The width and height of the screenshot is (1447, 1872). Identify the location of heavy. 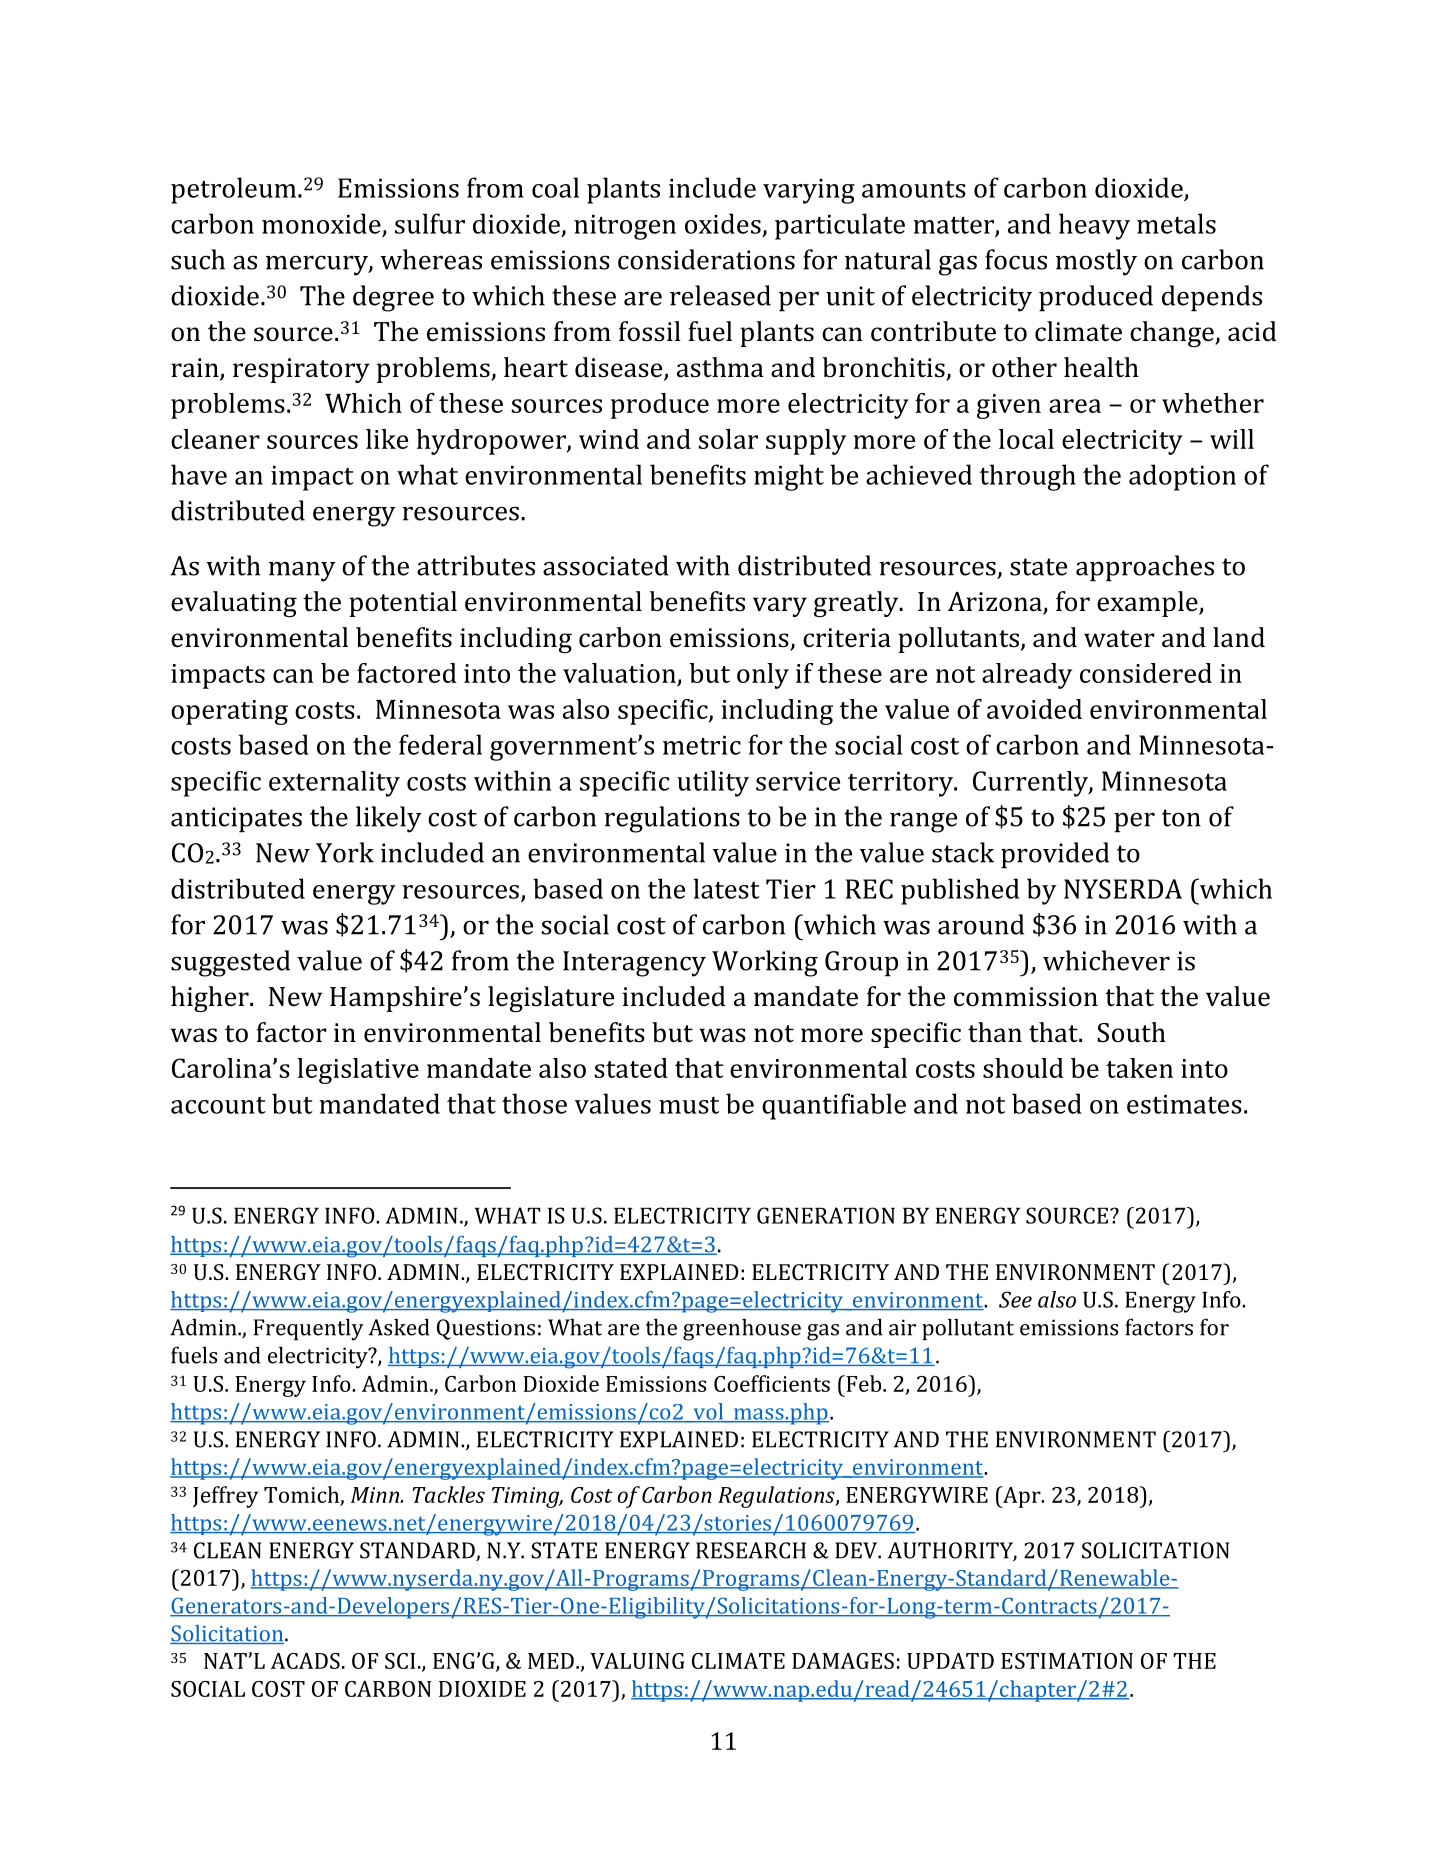
(1094, 226).
